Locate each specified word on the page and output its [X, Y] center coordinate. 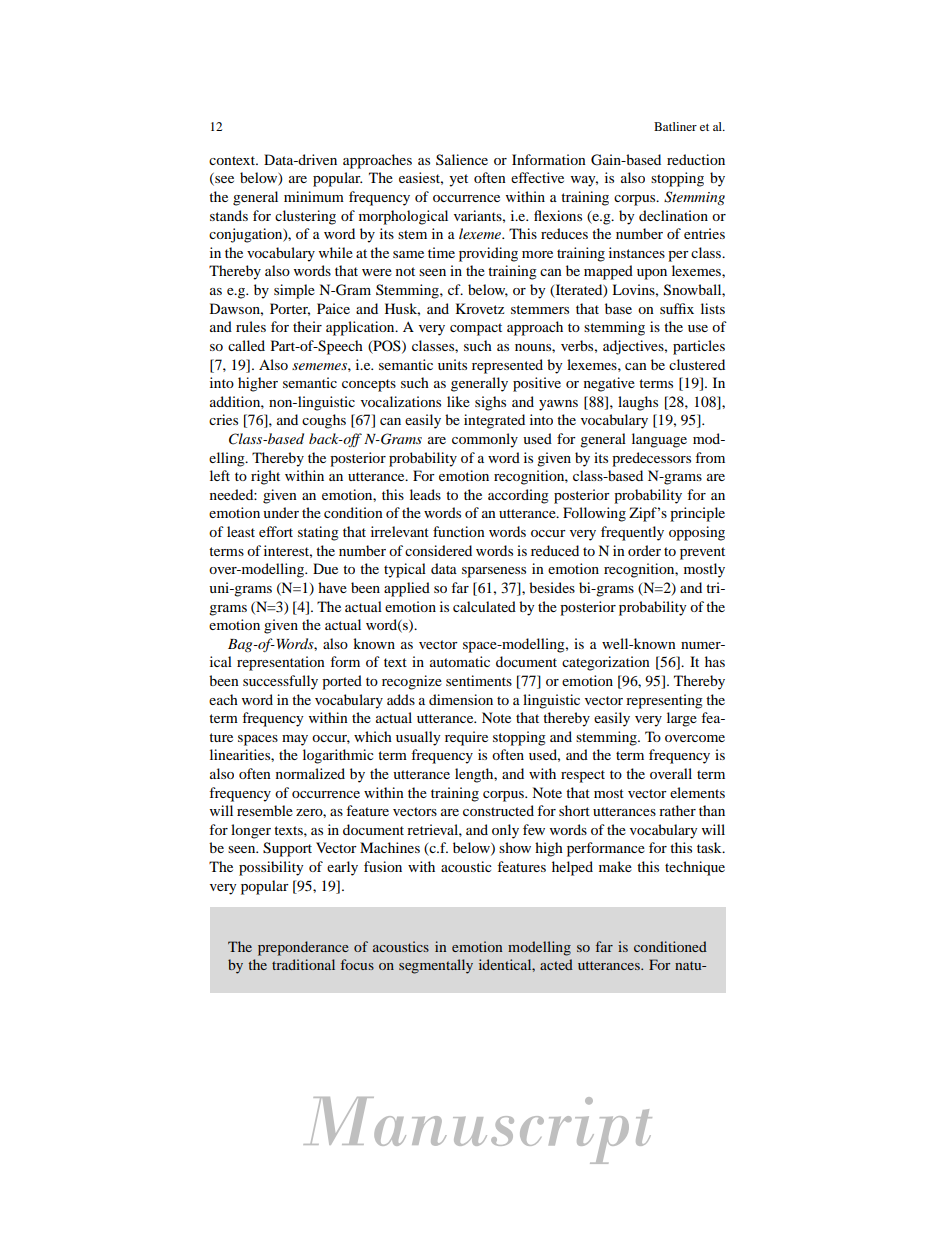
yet [458, 180]
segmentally [436, 966]
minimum [314, 196]
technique [695, 868]
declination [673, 215]
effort [276, 531]
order [644, 550]
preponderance [303, 948]
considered [438, 550]
